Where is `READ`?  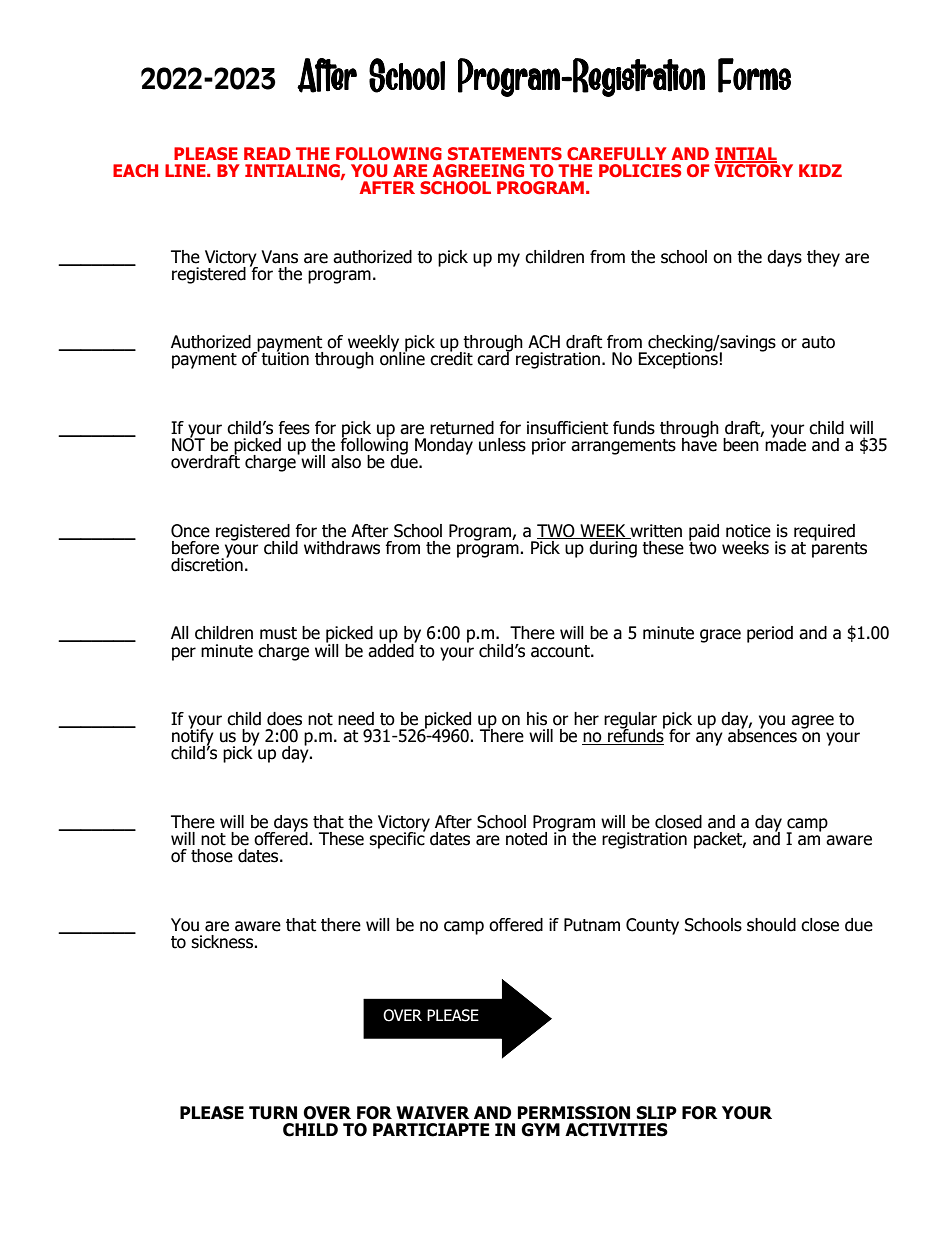 READ is located at coordinates (267, 153).
